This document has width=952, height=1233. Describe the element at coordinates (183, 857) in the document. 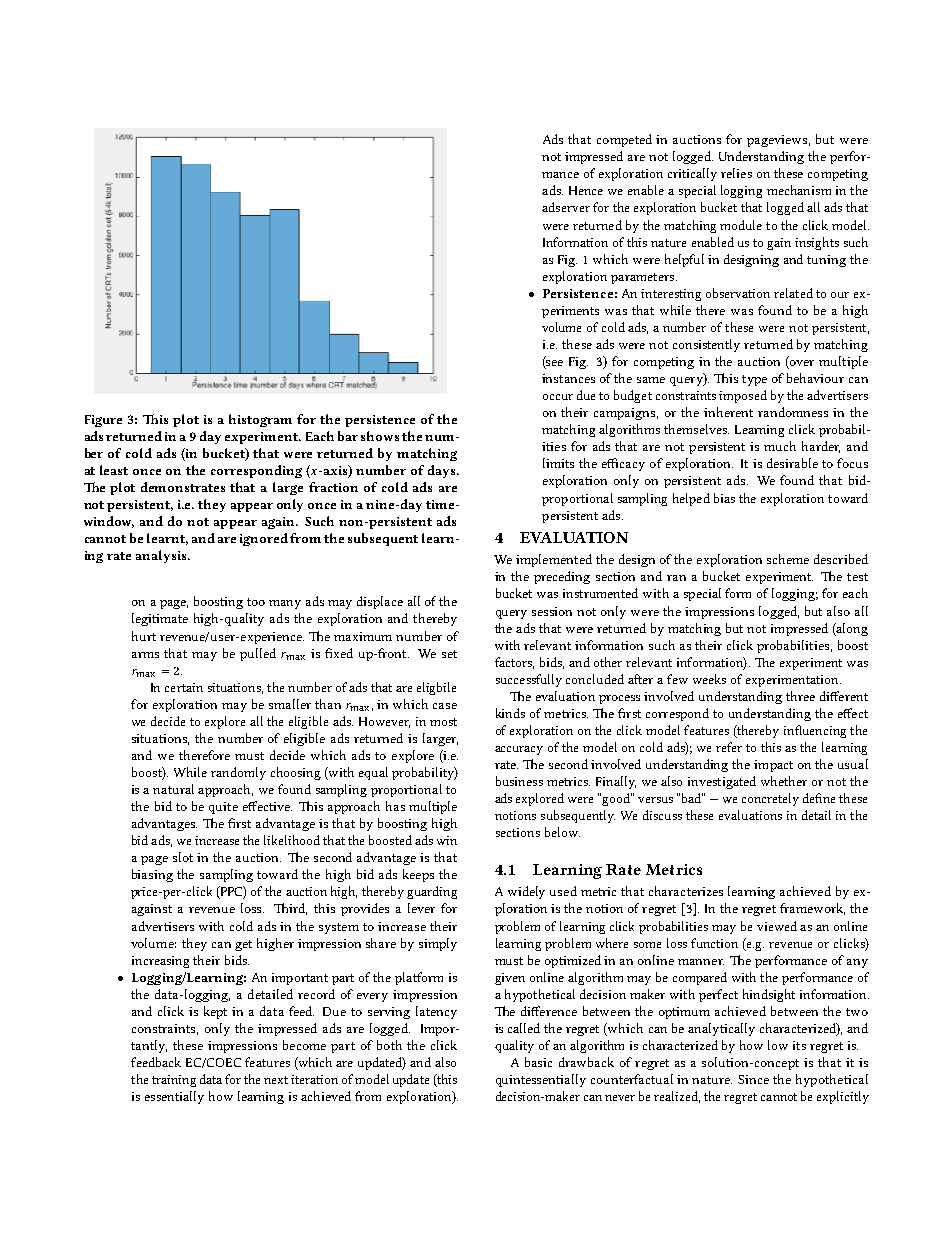

I see `slot` at that location.
